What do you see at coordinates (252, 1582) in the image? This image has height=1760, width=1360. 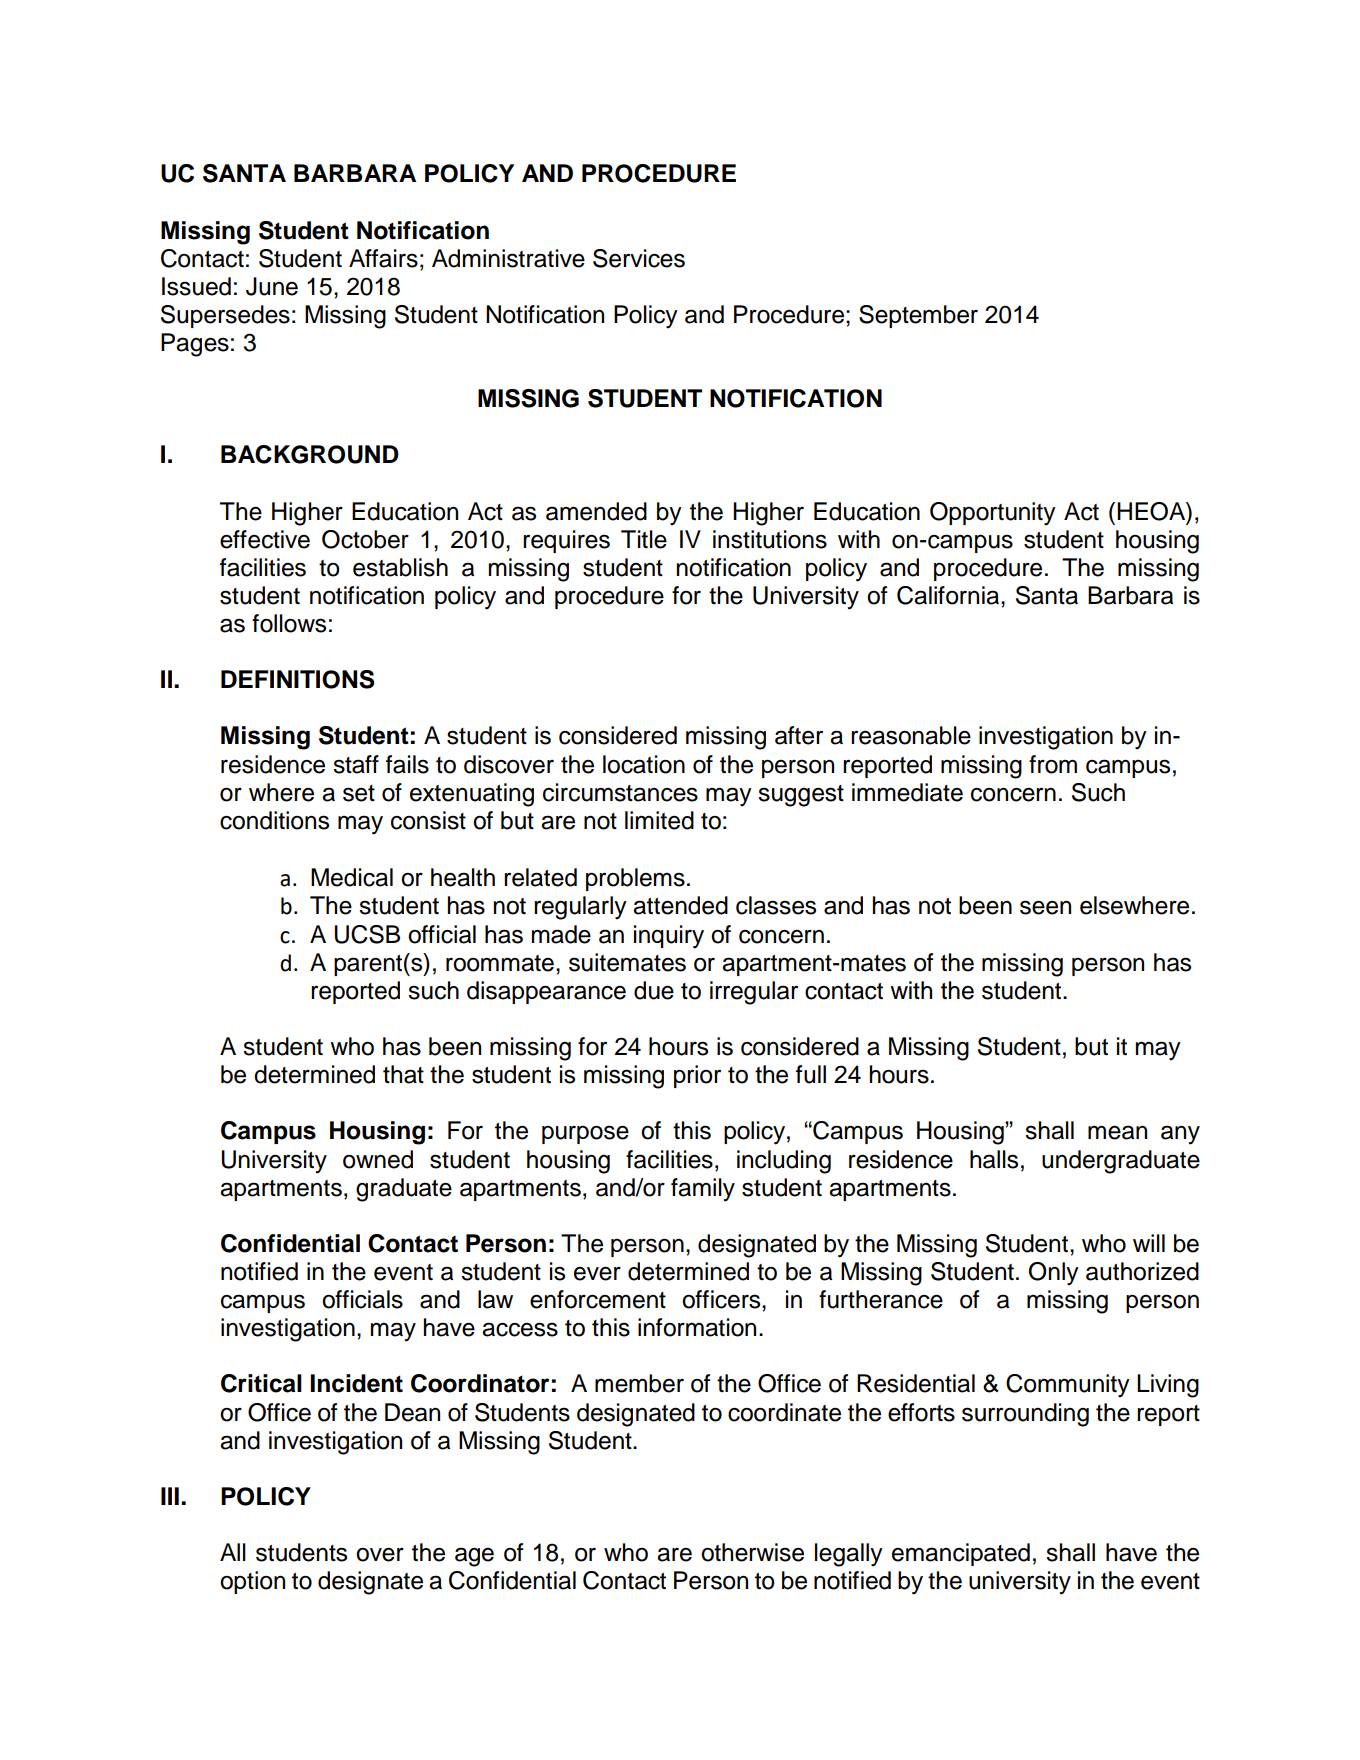 I see `option` at bounding box center [252, 1582].
